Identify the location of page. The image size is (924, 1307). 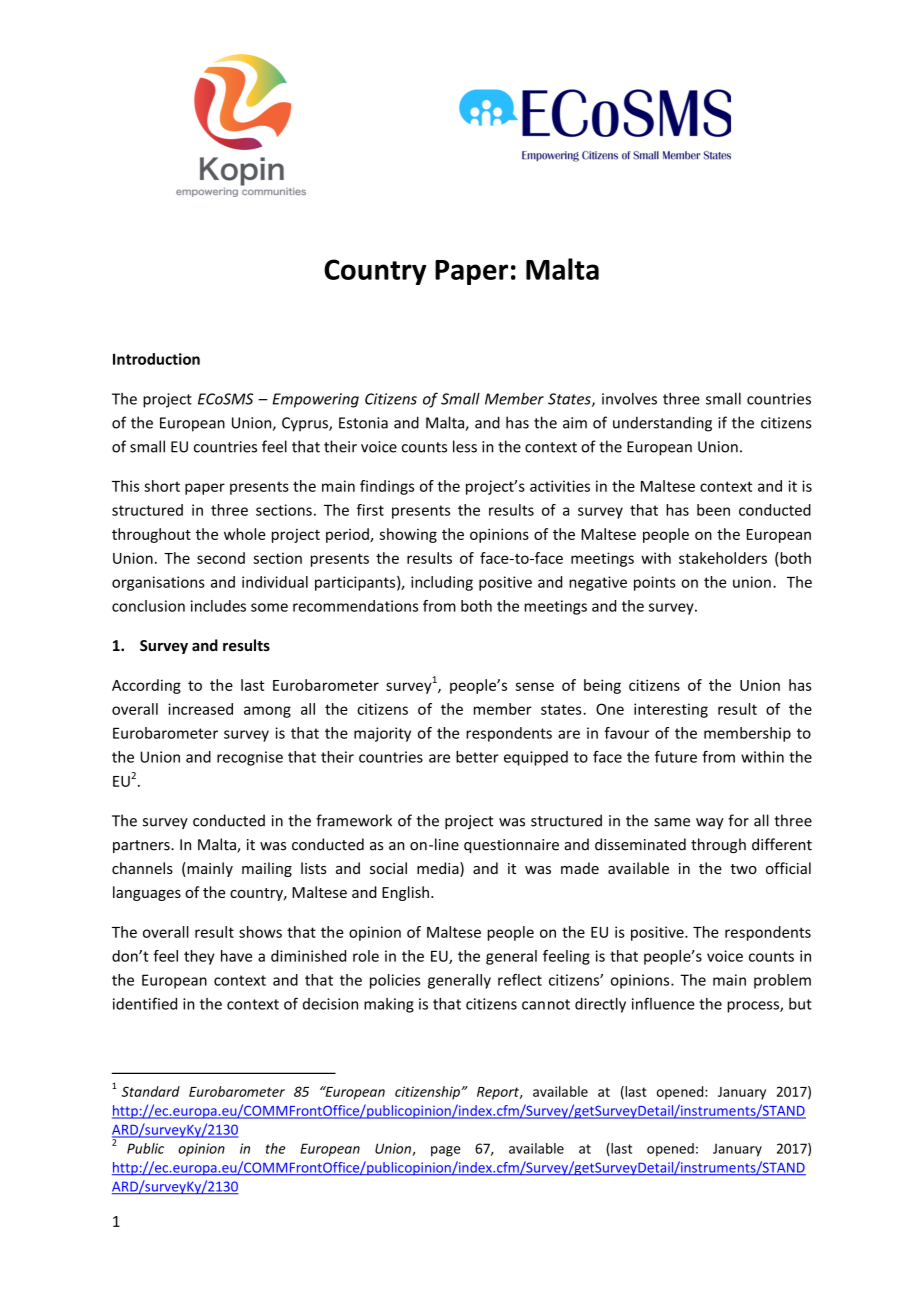
(445, 1151).
